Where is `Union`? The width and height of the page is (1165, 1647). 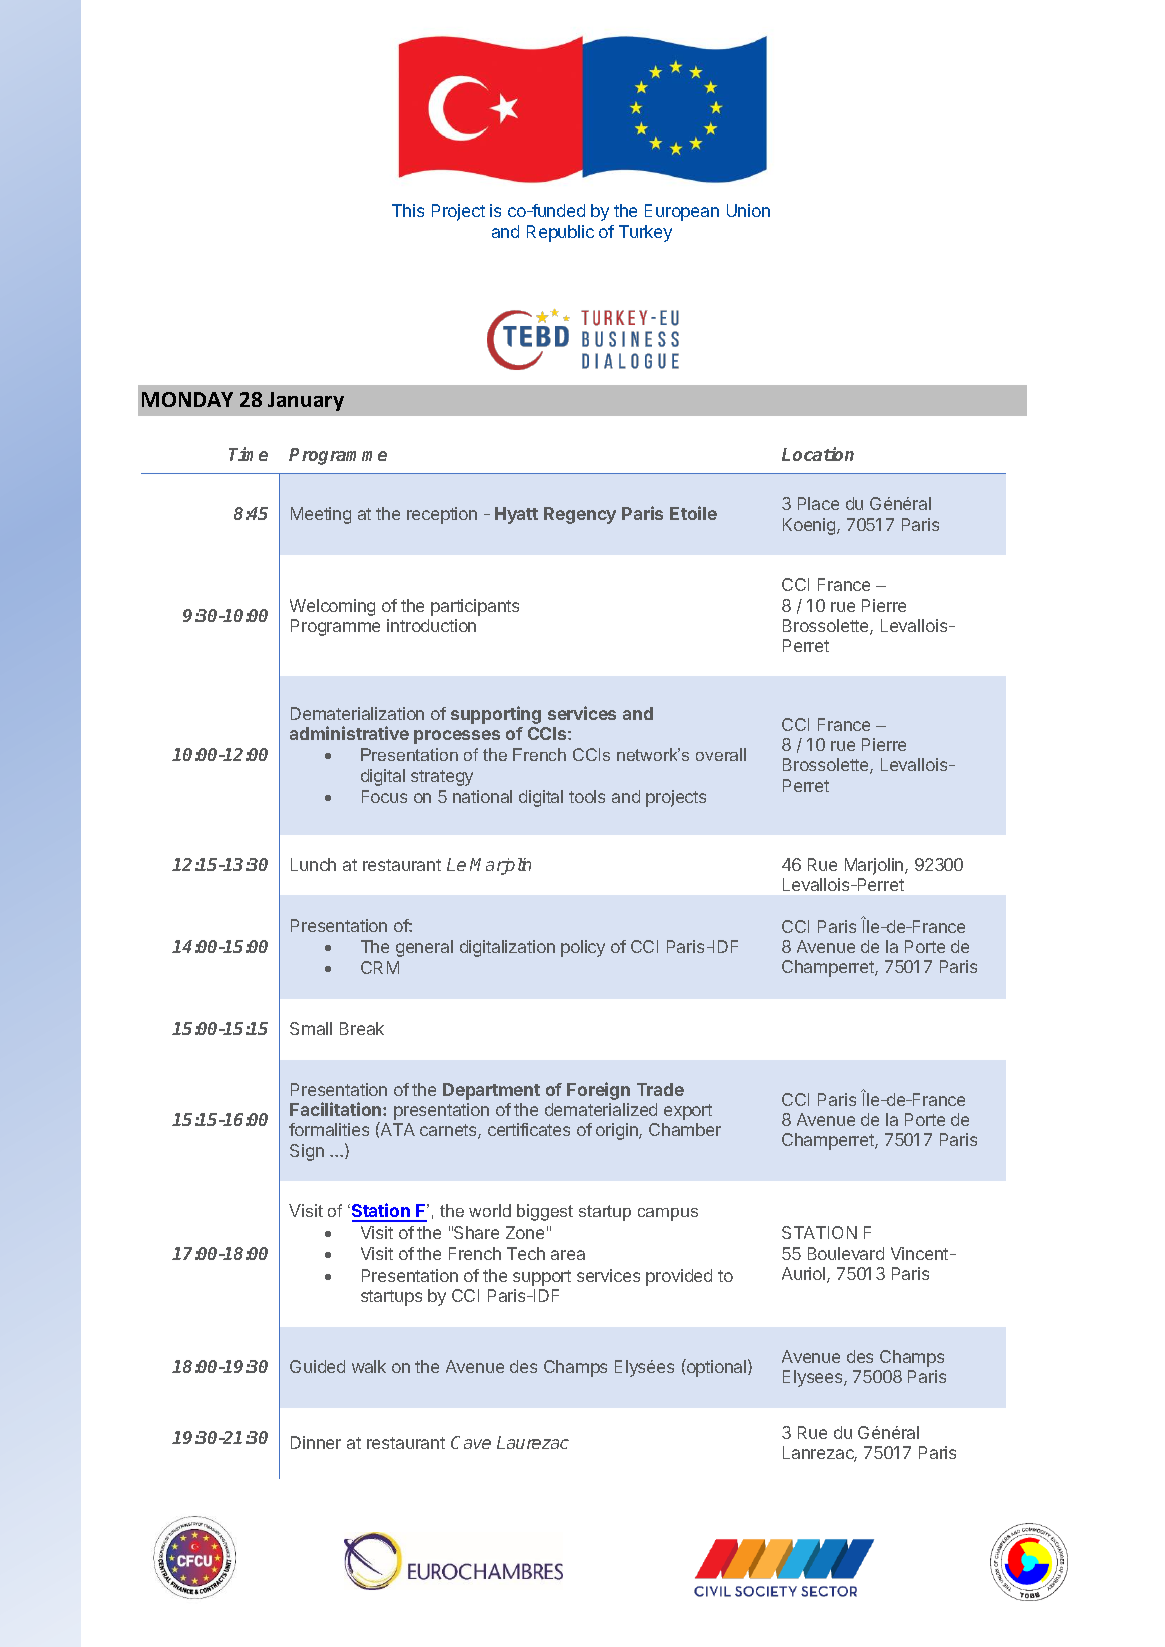
Union is located at coordinates (748, 210).
